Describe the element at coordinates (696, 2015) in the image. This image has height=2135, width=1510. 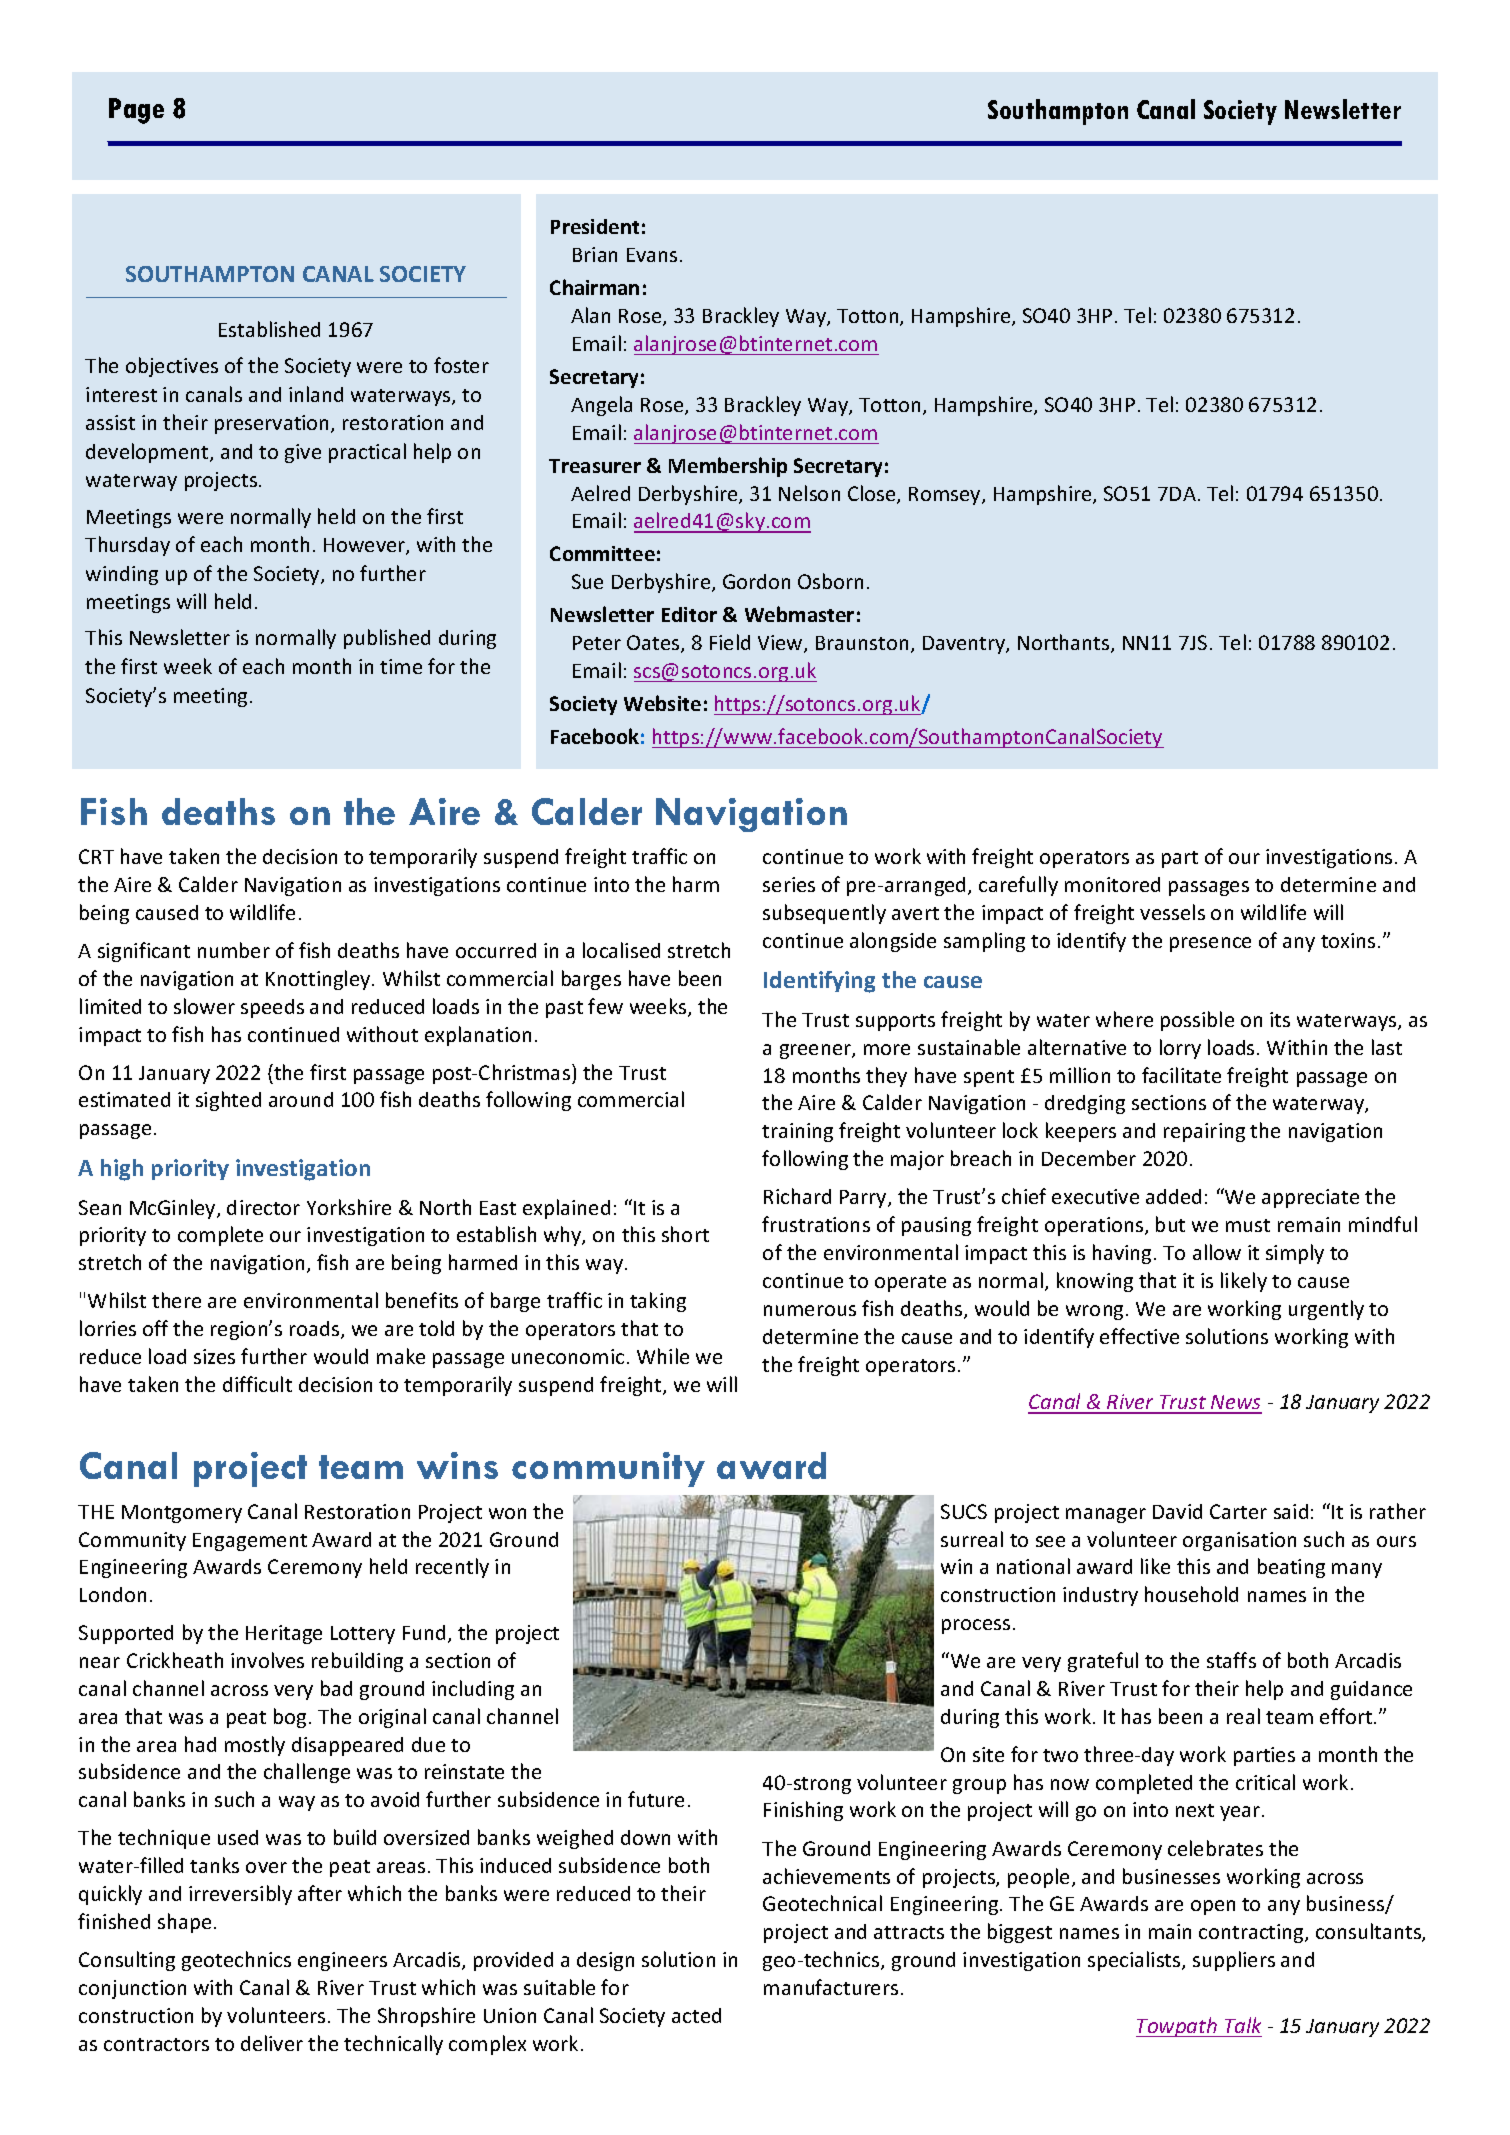
I see `acted` at that location.
